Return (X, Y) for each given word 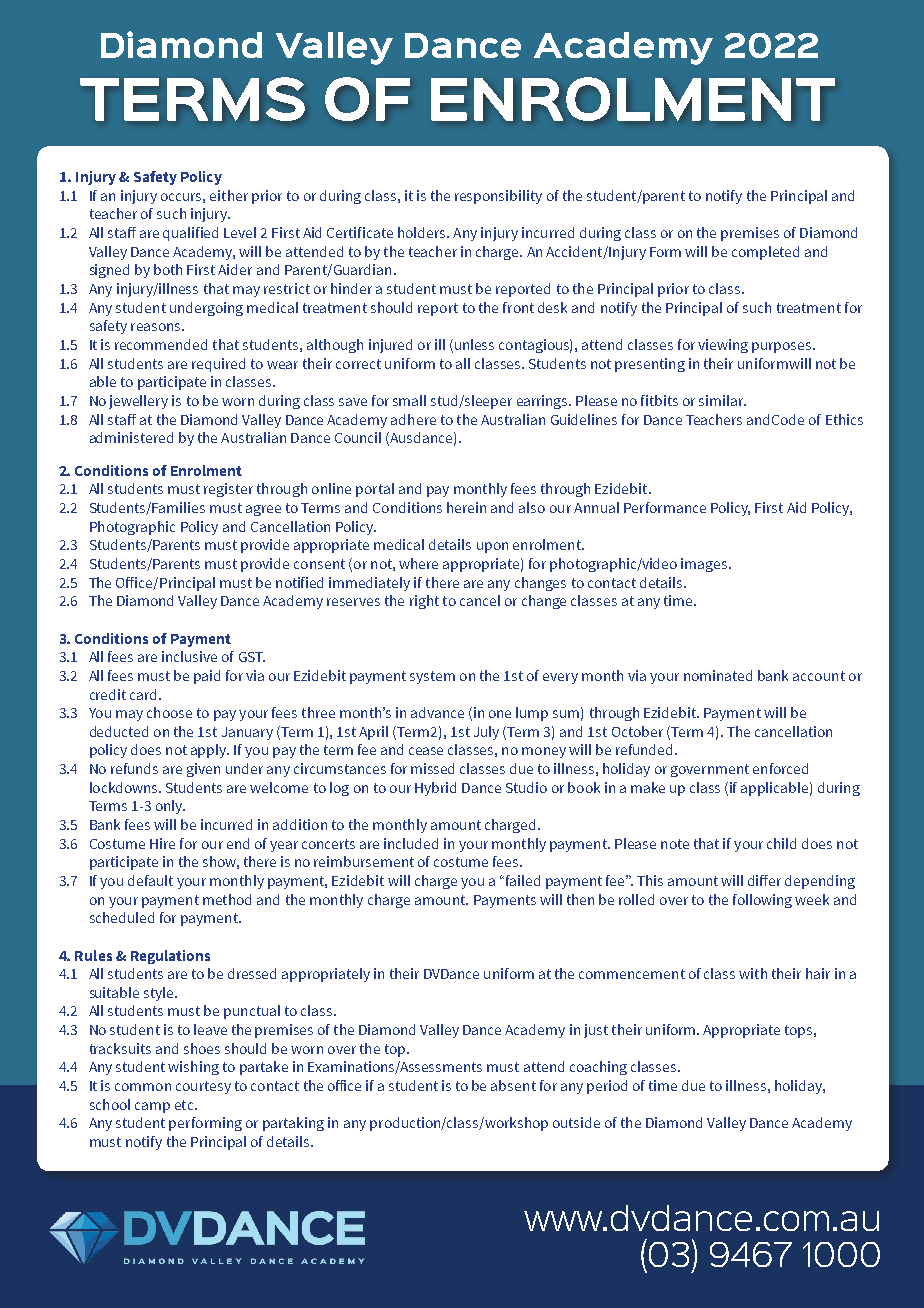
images (705, 565)
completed (765, 253)
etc (185, 1105)
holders (423, 232)
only (170, 807)
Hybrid (435, 789)
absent (513, 1085)
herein (466, 507)
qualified (190, 234)
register (228, 490)
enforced (780, 768)
